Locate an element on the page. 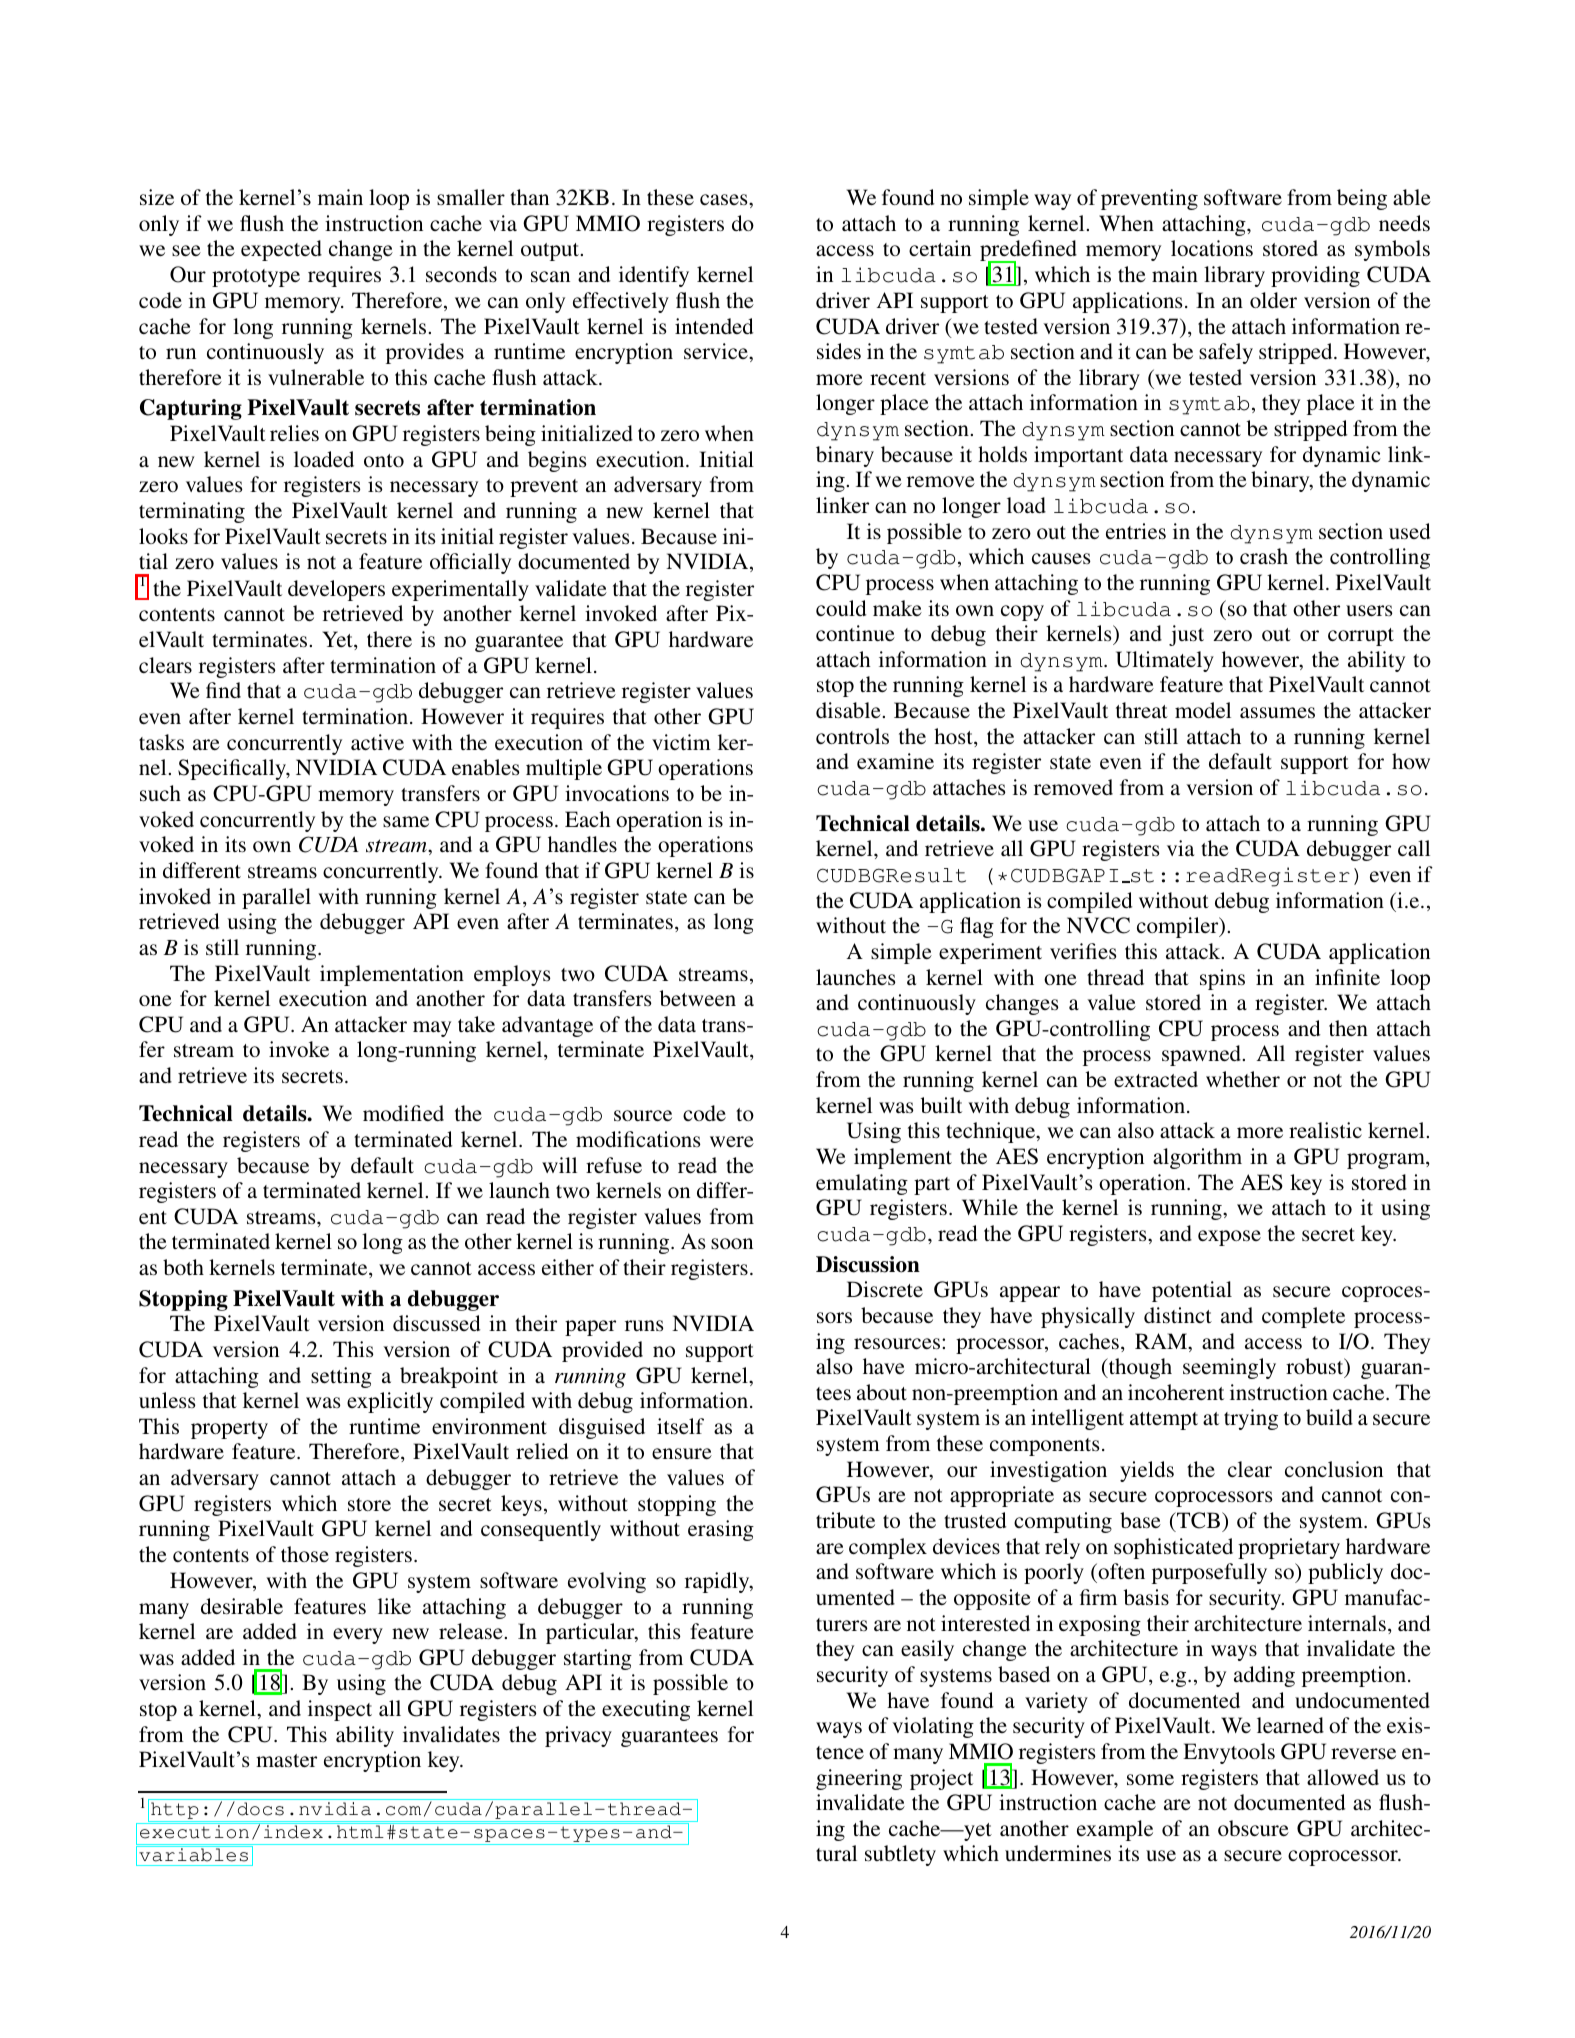 The width and height of the document is (1575, 2038). developers is located at coordinates (336, 590).
